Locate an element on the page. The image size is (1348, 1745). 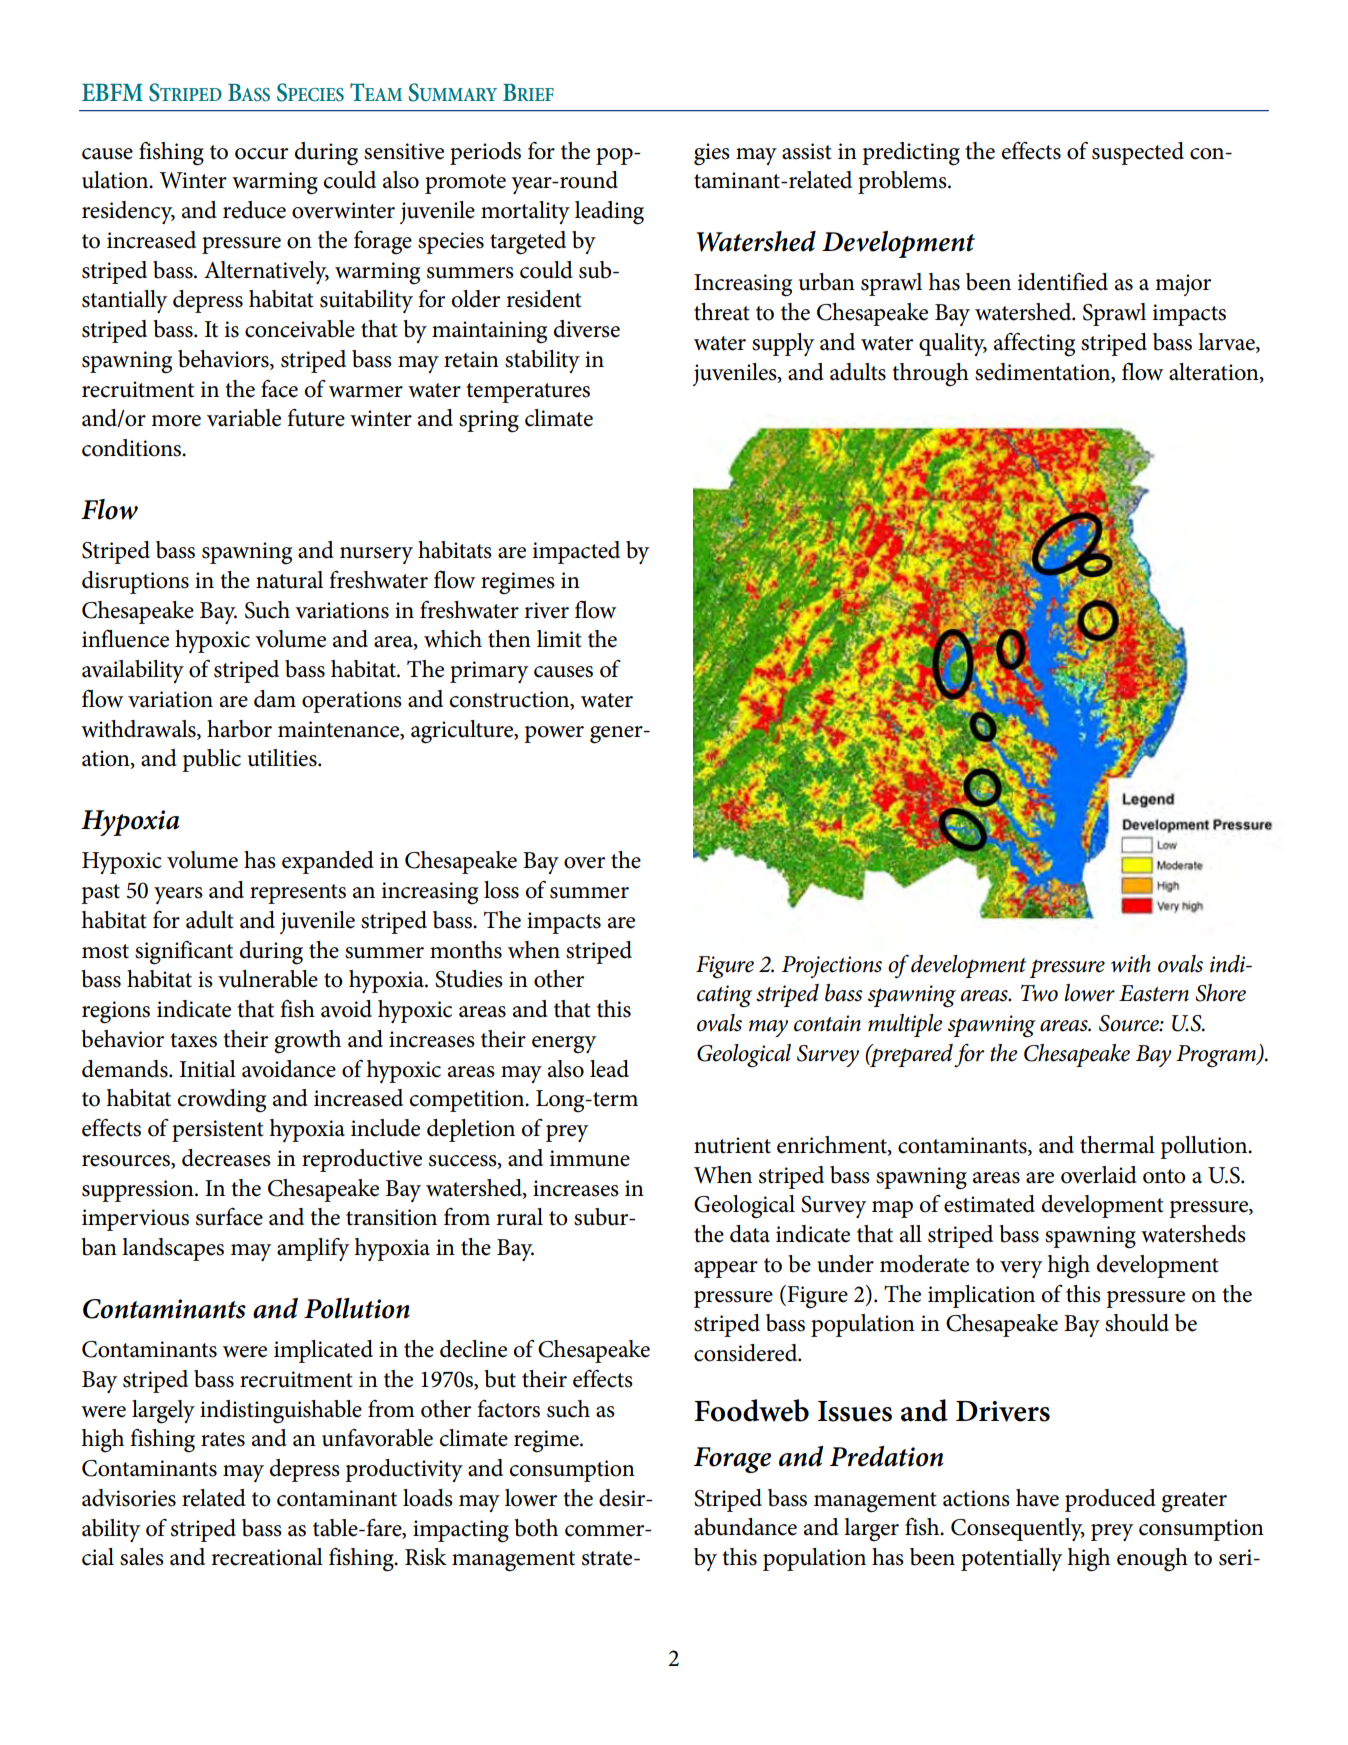
thermal is located at coordinates (1117, 1145).
